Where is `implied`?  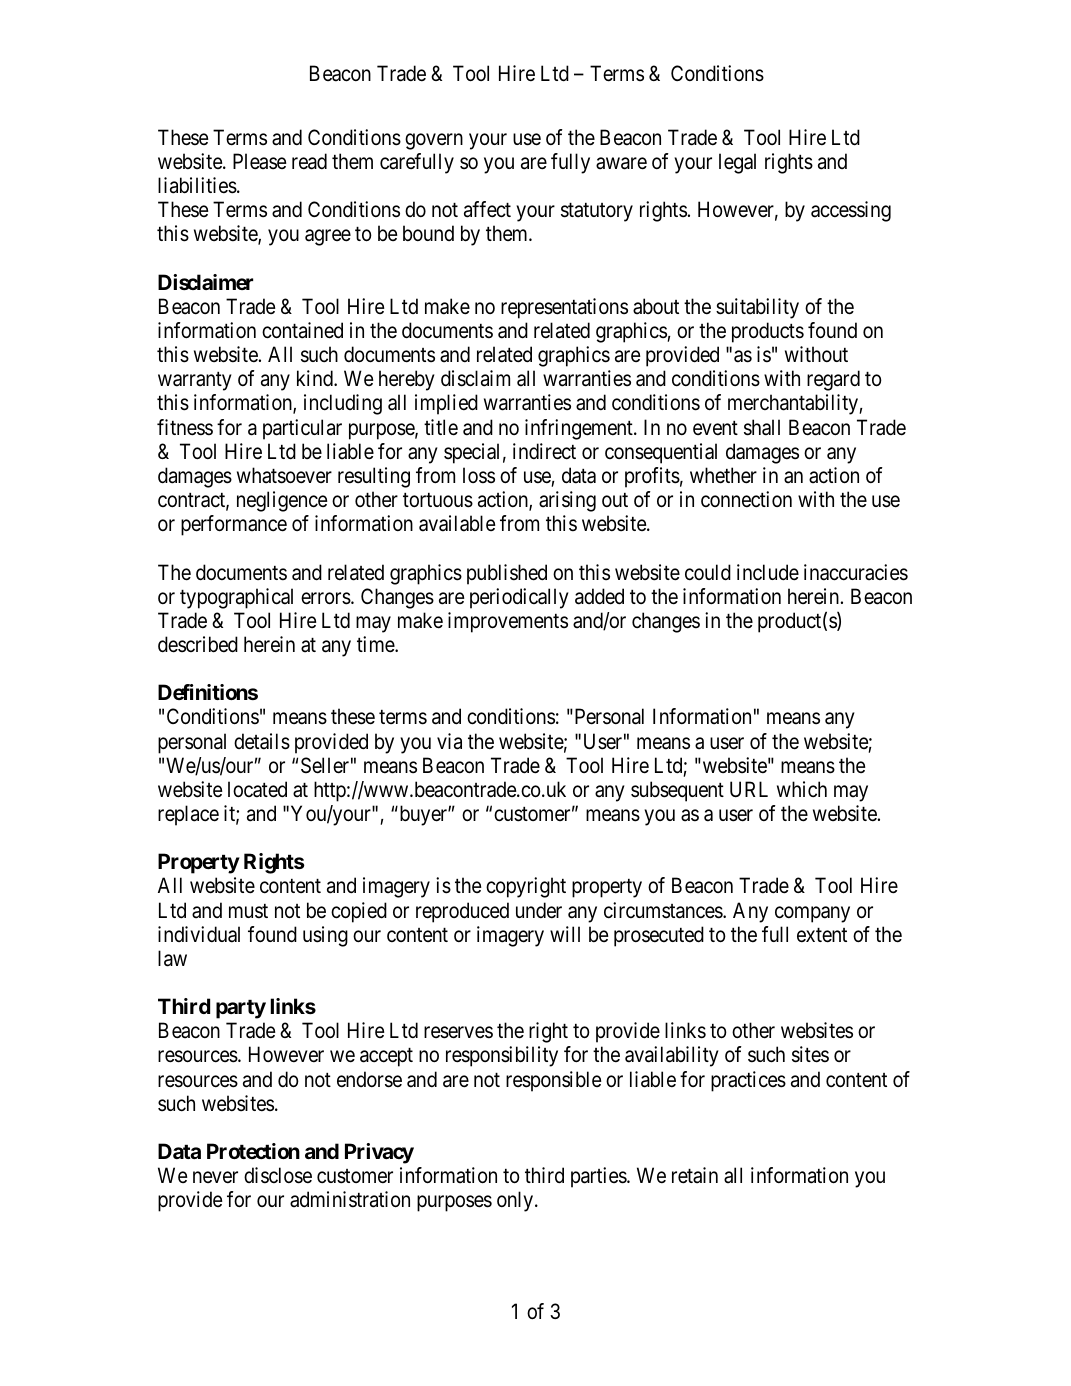
implied is located at coordinates (446, 404).
